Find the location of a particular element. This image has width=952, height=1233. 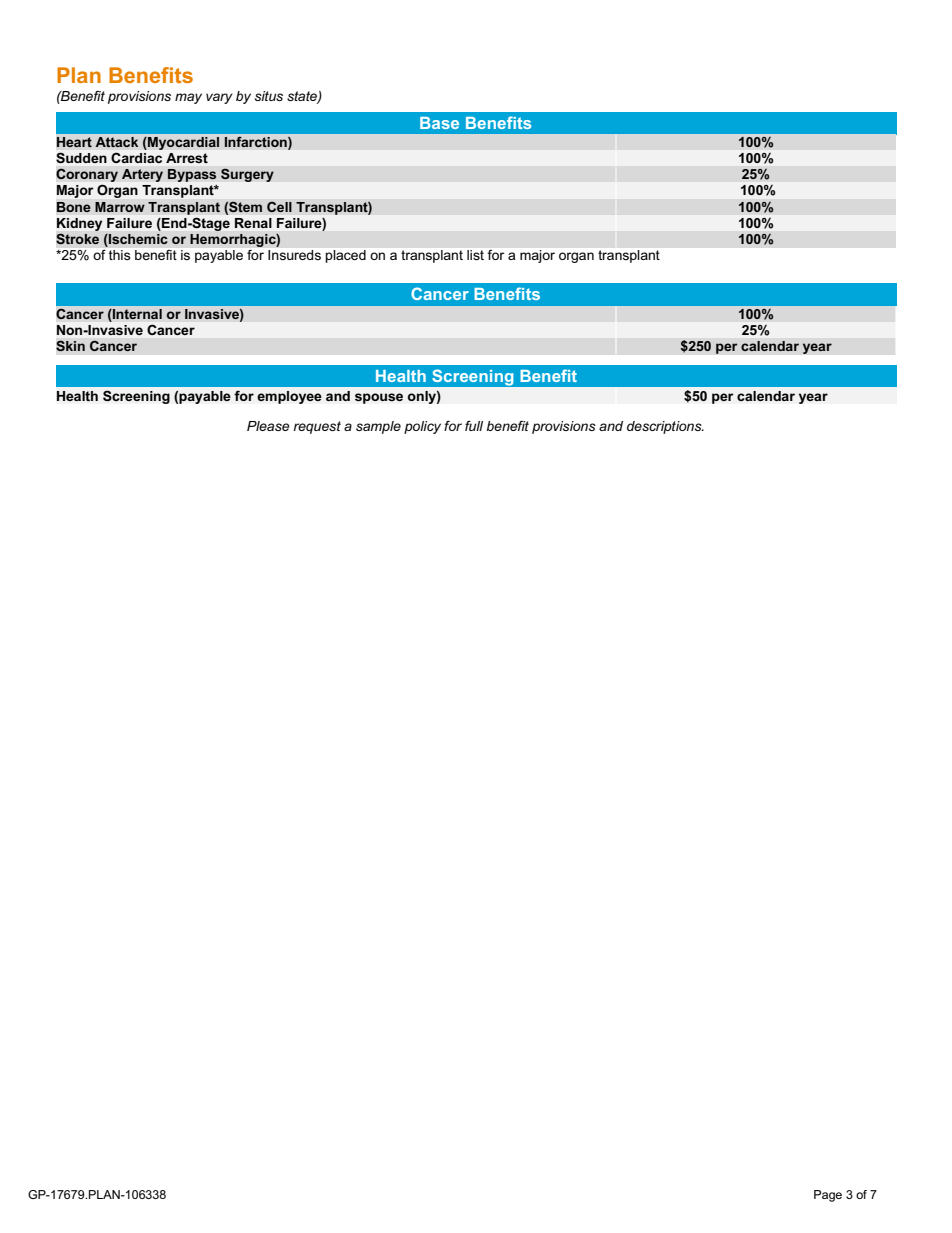

Page is located at coordinates (828, 1196).
